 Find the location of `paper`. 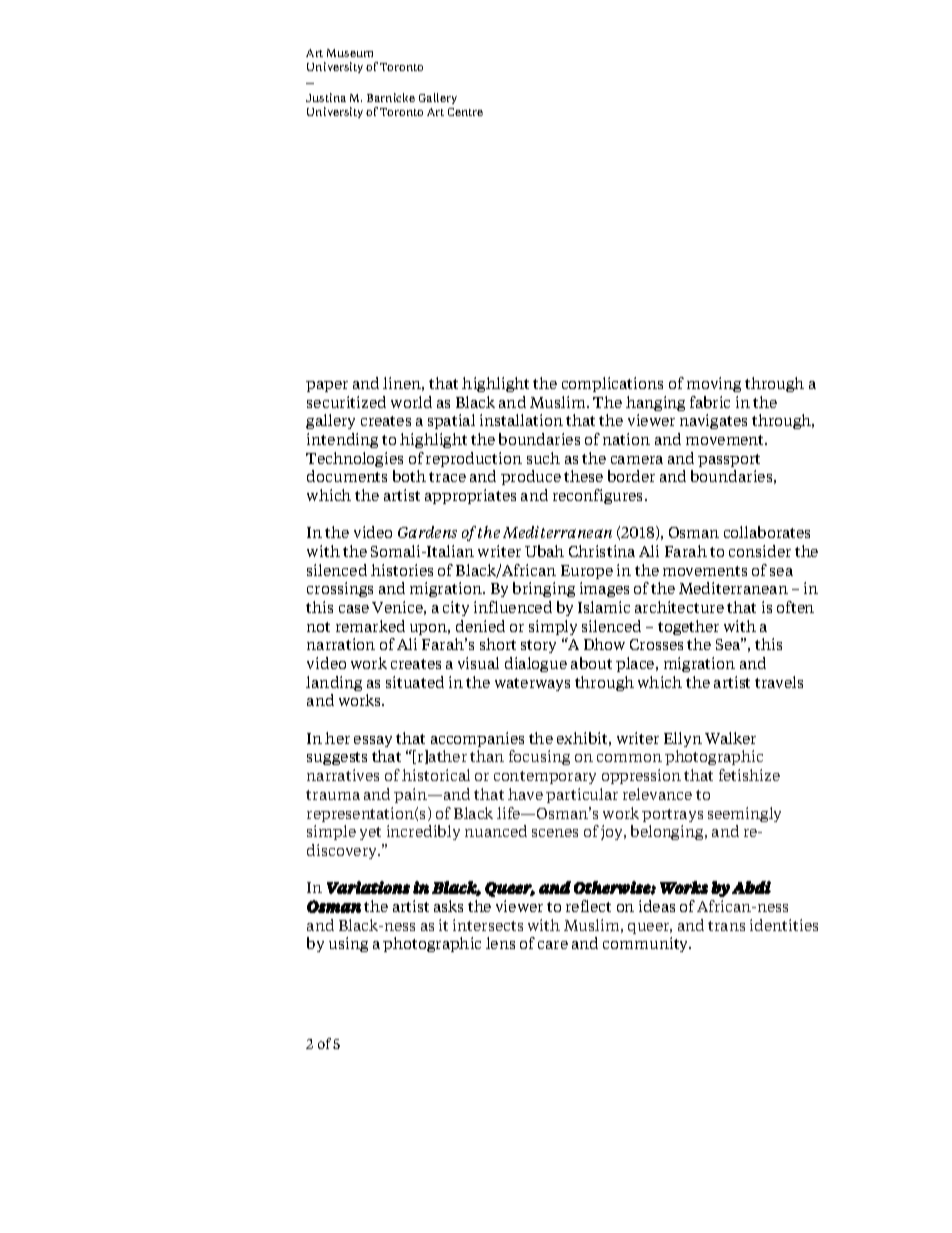

paper is located at coordinates (327, 386).
